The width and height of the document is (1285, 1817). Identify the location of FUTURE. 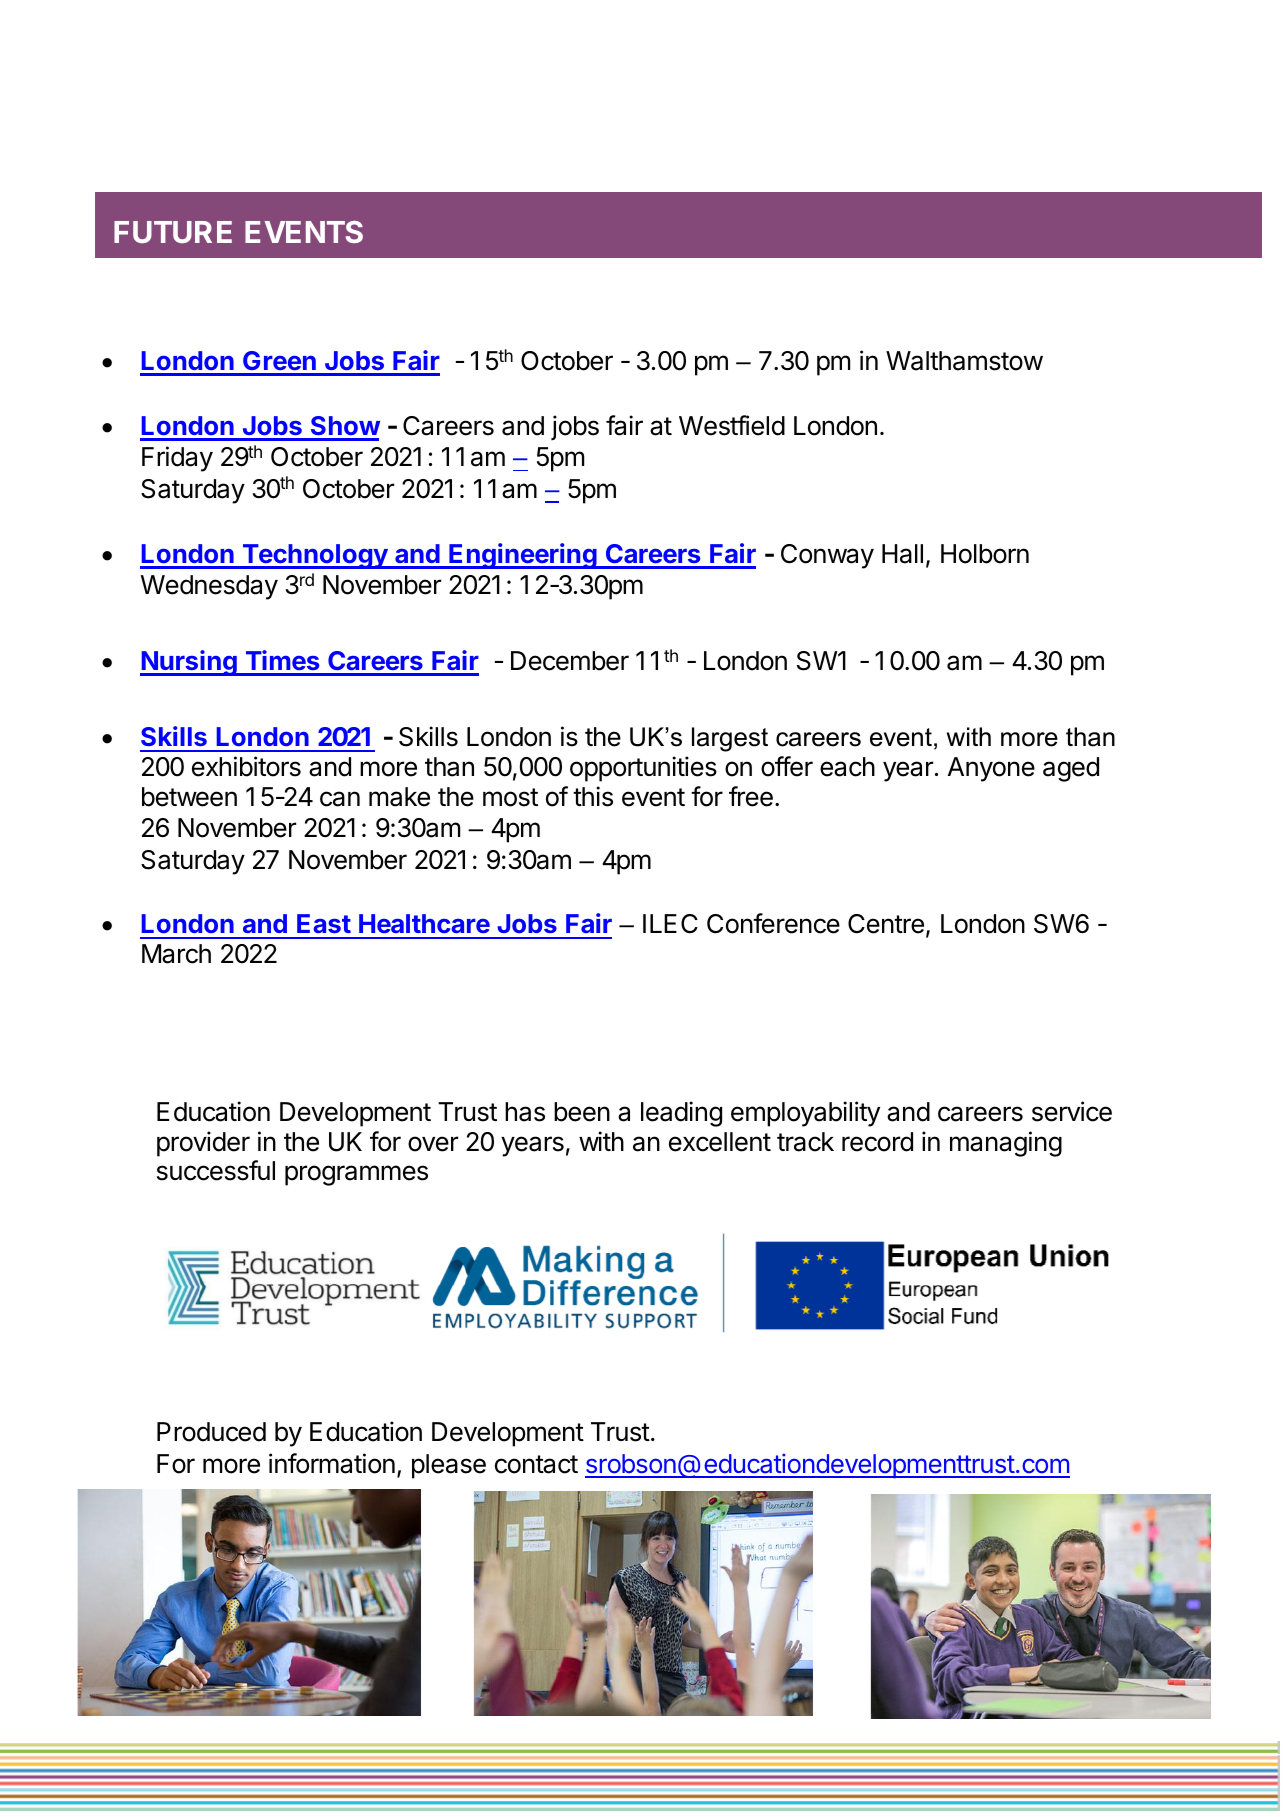
(173, 232).
